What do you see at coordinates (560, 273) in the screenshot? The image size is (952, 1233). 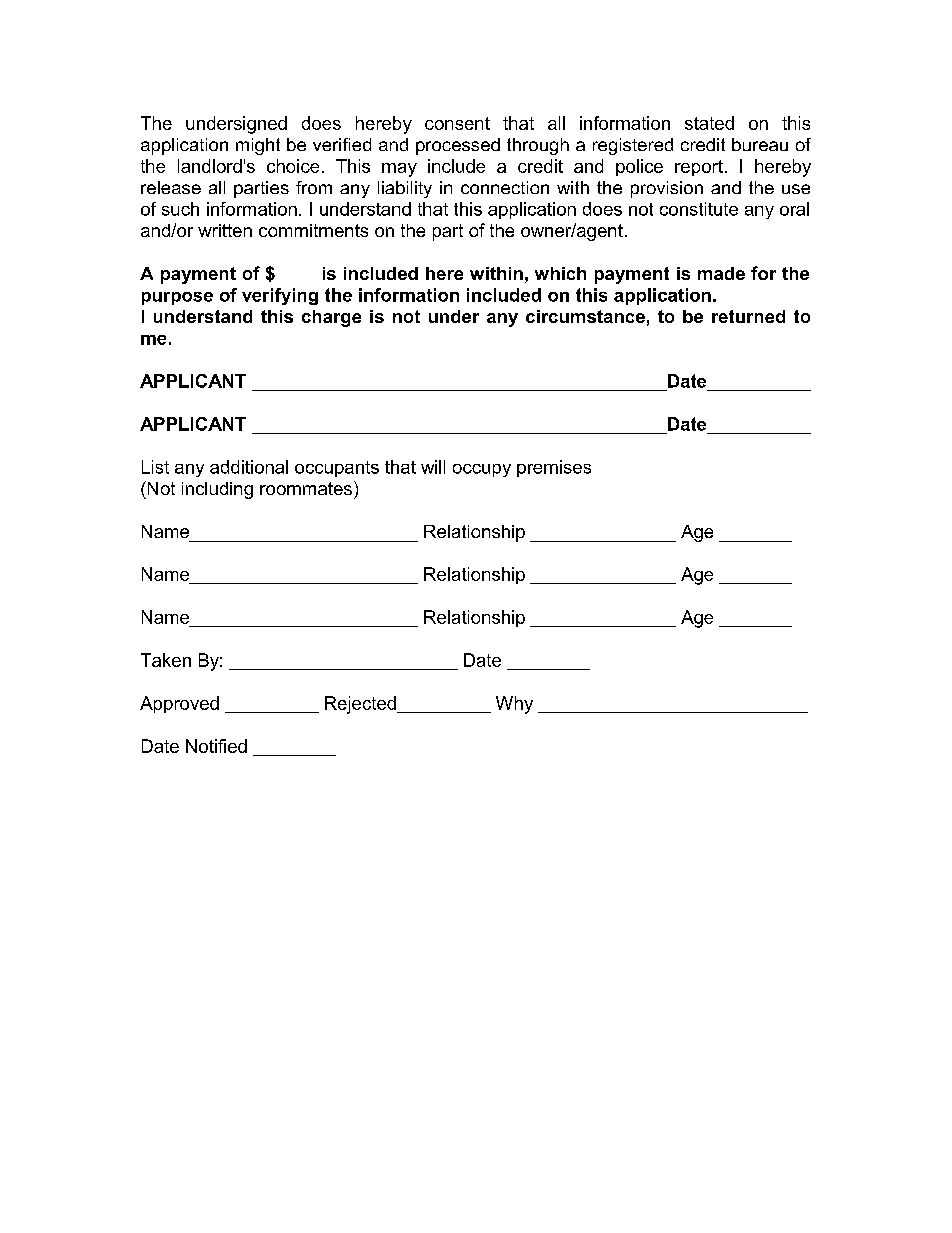 I see `which` at bounding box center [560, 273].
